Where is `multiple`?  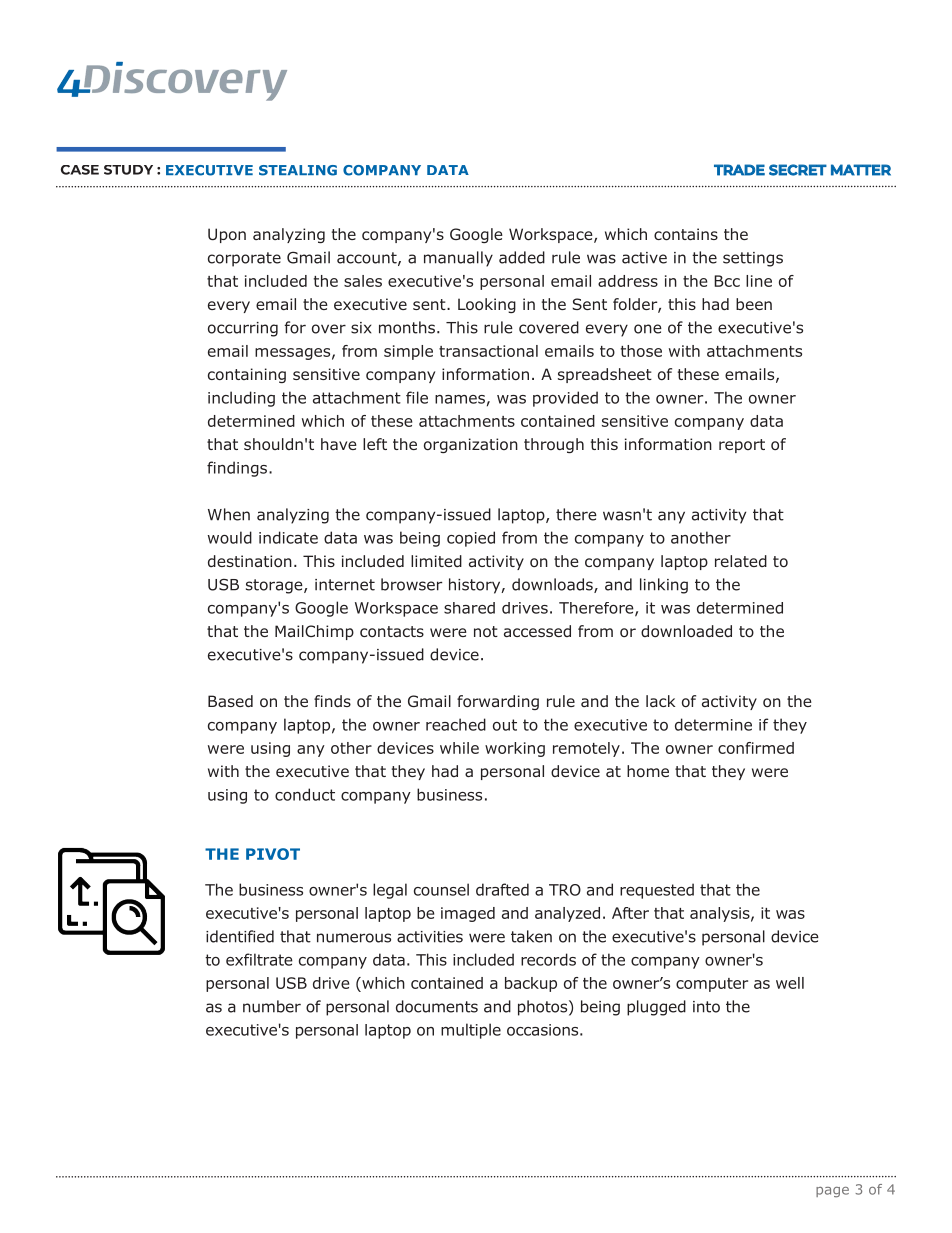 multiple is located at coordinates (471, 1031).
